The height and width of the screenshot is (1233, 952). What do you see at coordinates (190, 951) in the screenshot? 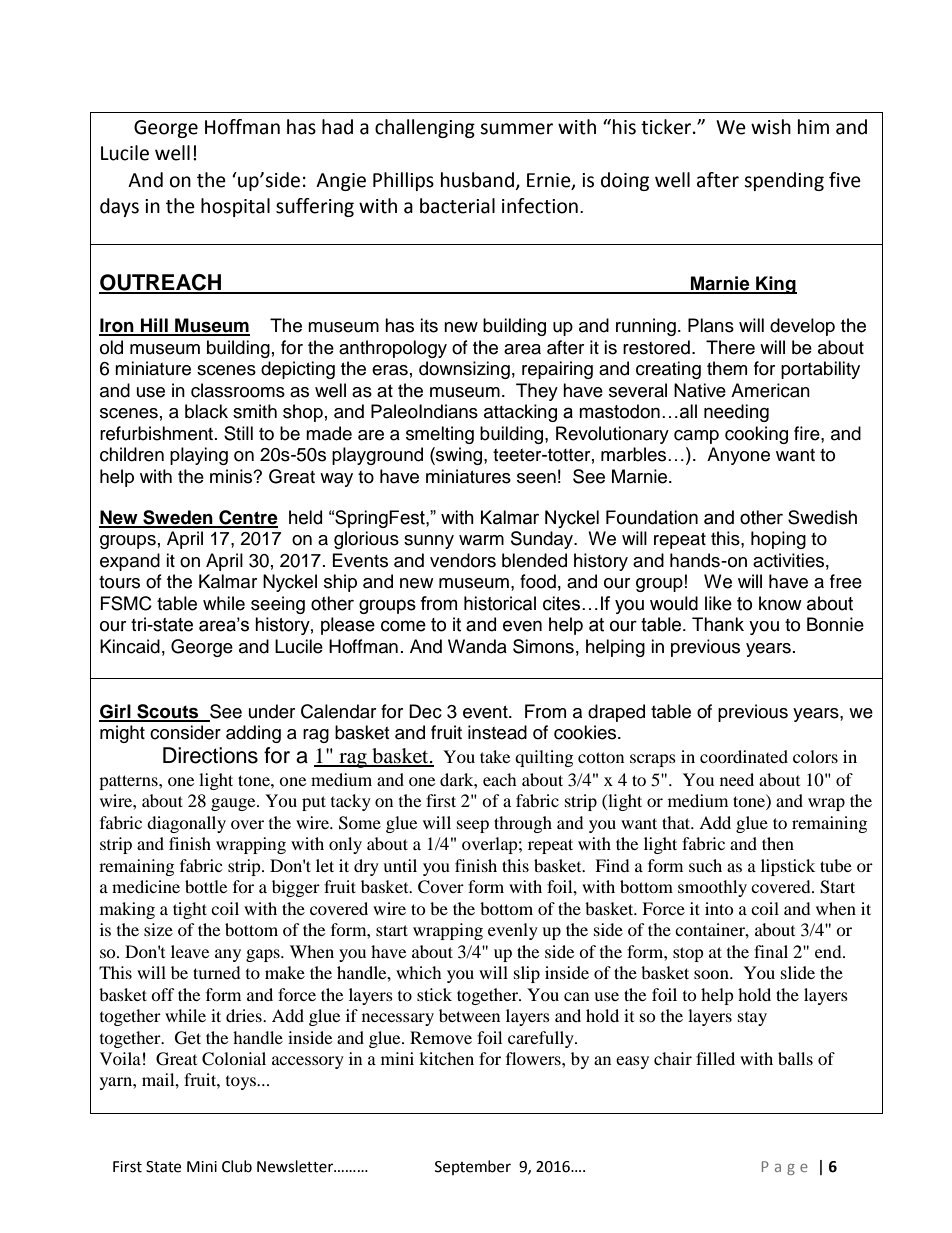
I see `leave` at bounding box center [190, 951].
